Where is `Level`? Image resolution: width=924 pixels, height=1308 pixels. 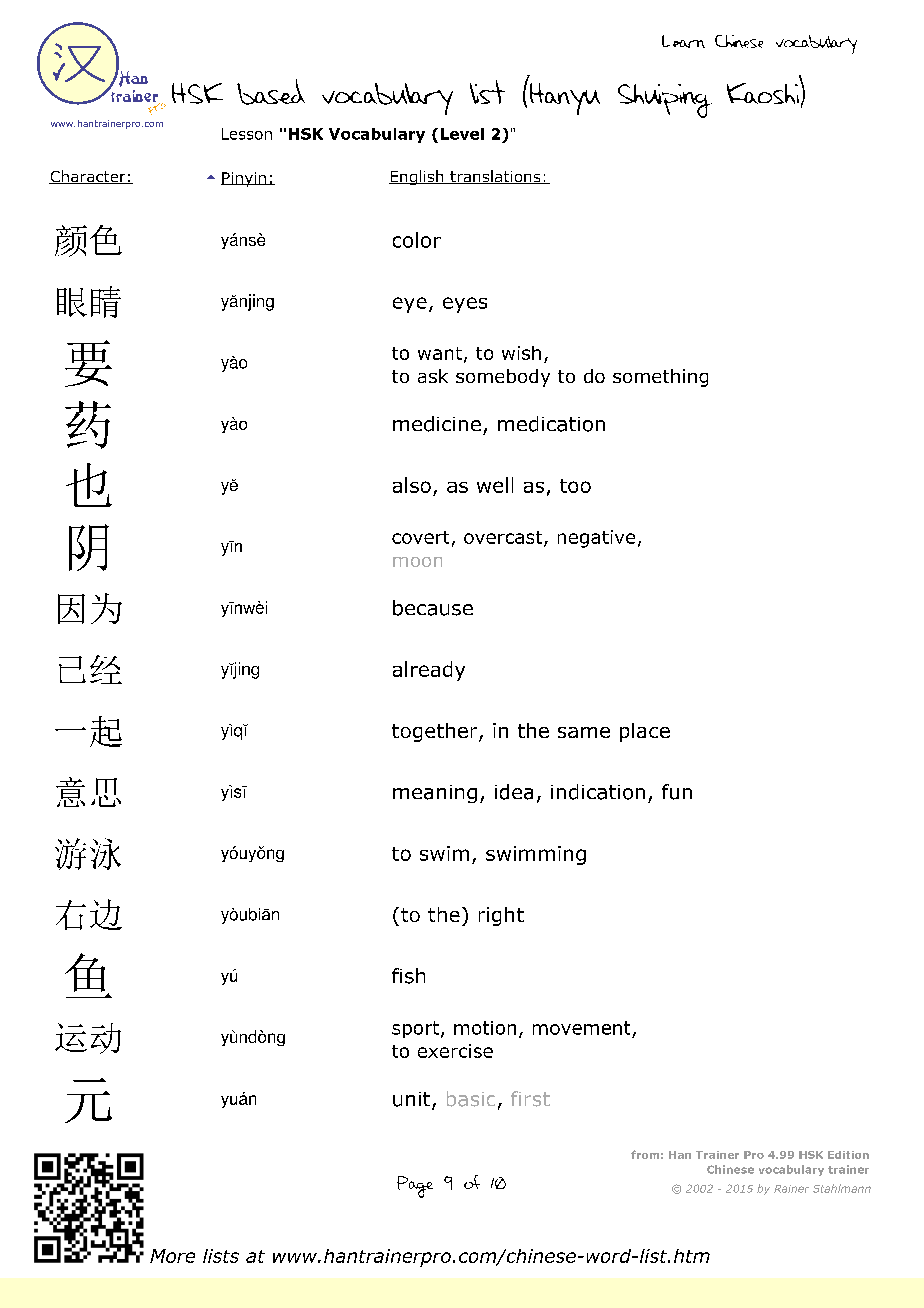 Level is located at coordinates (462, 134).
